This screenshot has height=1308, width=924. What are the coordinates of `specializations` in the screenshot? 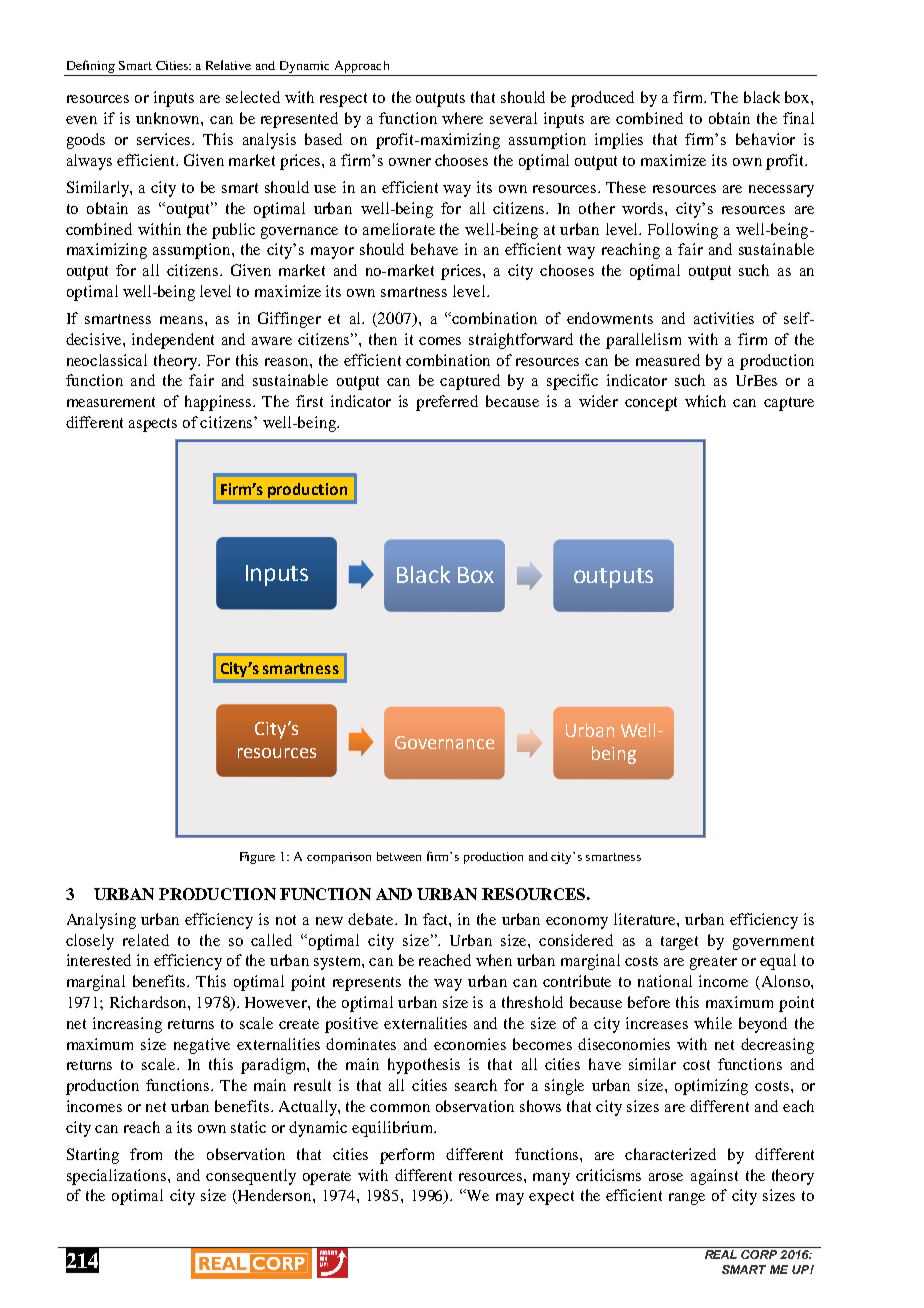 It's located at (118, 1177).
